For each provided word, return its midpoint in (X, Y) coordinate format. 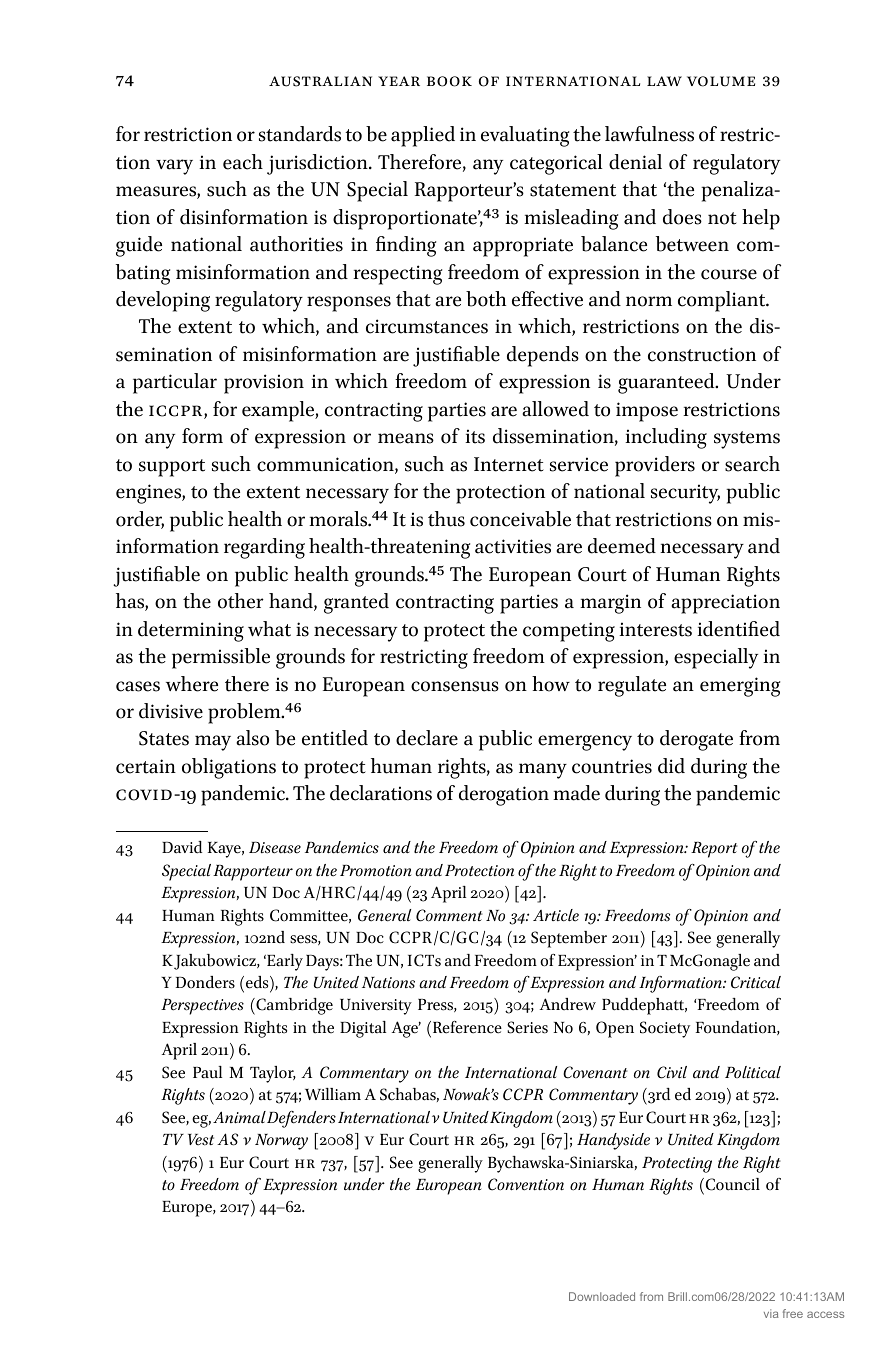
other (241, 601)
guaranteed (667, 383)
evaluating (525, 136)
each (243, 162)
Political (753, 1072)
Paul (207, 1072)
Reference (466, 1027)
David (182, 847)
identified (738, 629)
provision (264, 384)
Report (714, 850)
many (543, 771)
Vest (201, 1140)
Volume (721, 81)
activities (513, 546)
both (486, 299)
